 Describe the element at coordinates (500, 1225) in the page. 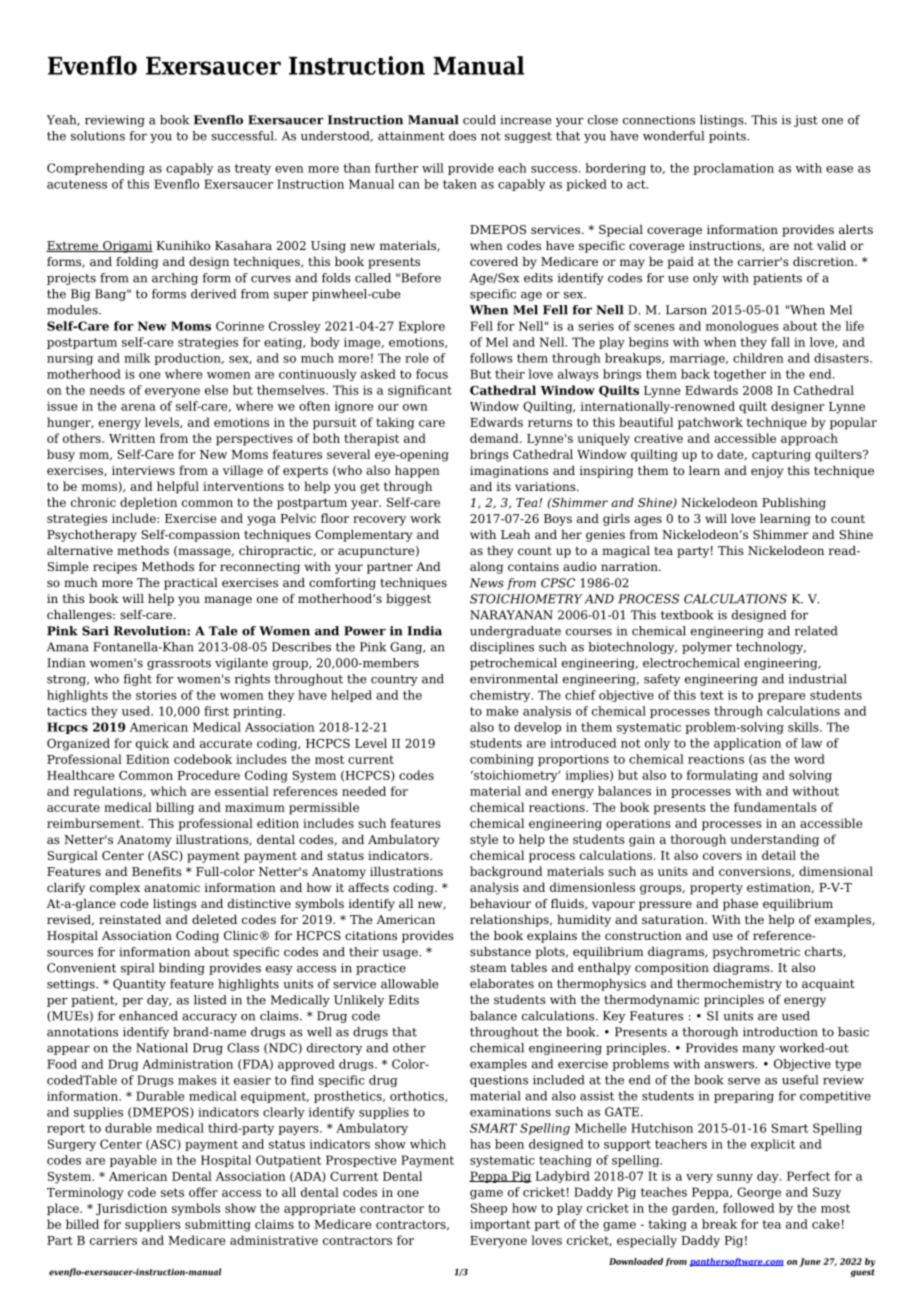

I see `important` at that location.
